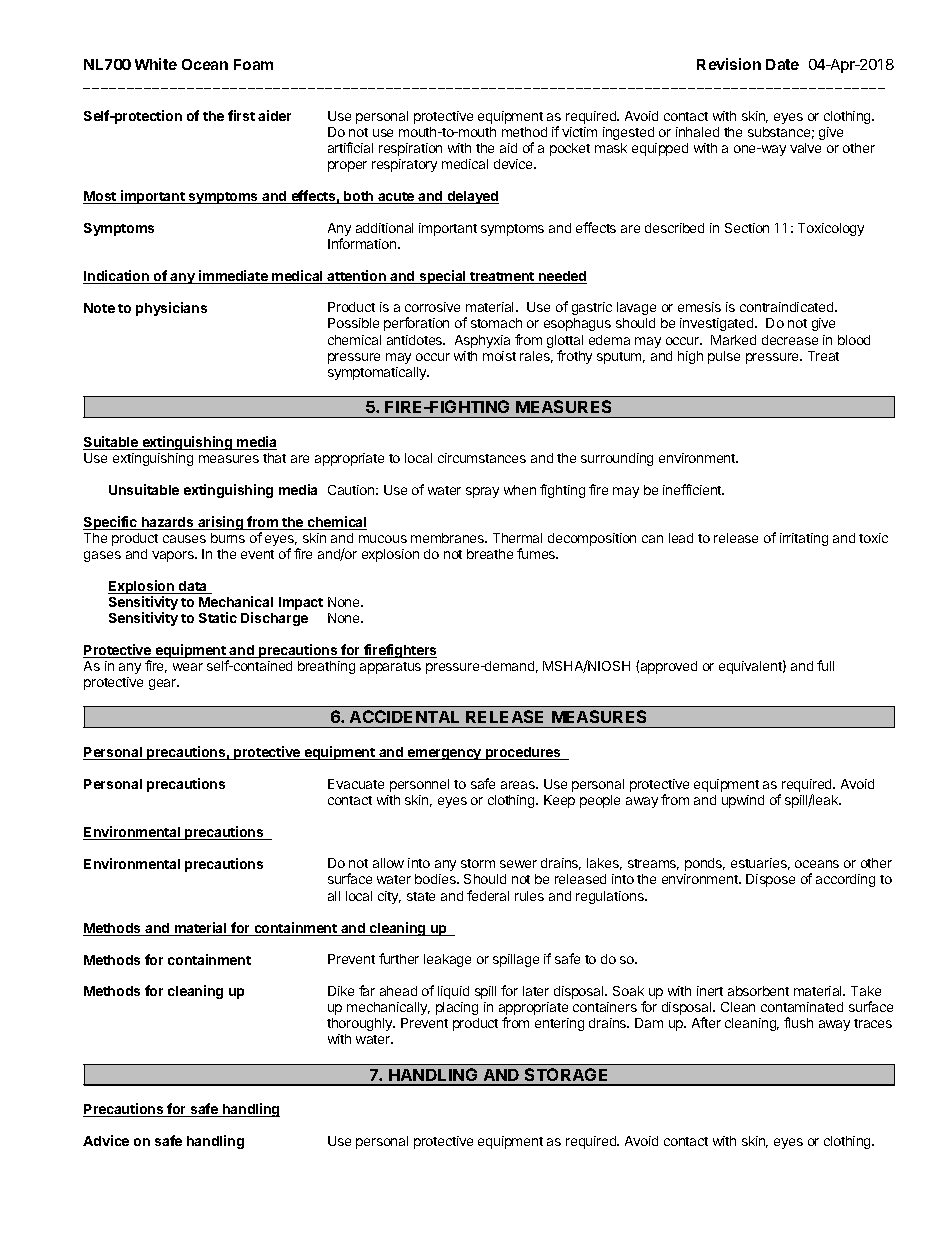 The width and height of the page is (952, 1233). Describe the element at coordinates (693, 489) in the page. I see `inefficient` at that location.
